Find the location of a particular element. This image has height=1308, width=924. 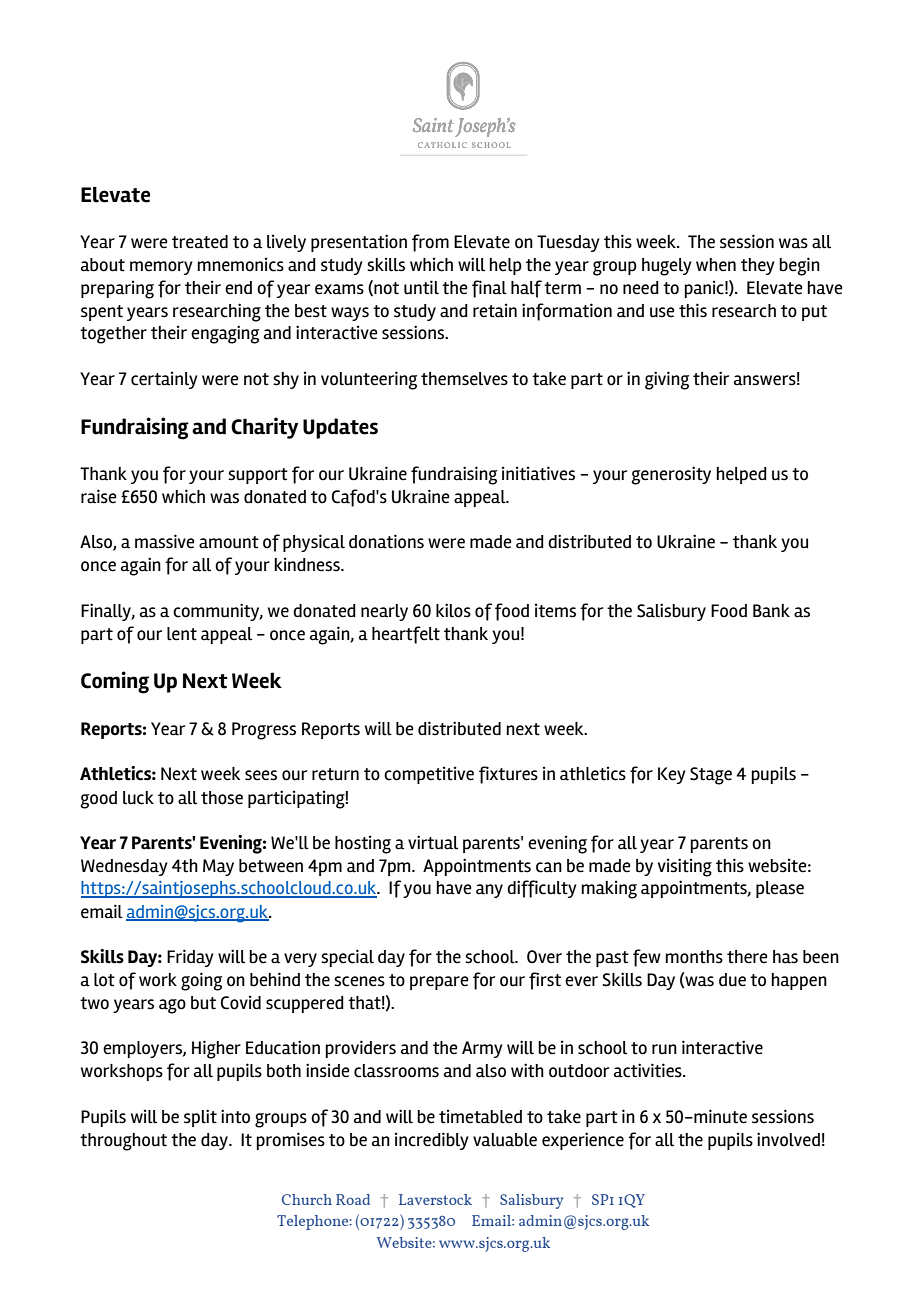

Progress is located at coordinates (264, 731).
